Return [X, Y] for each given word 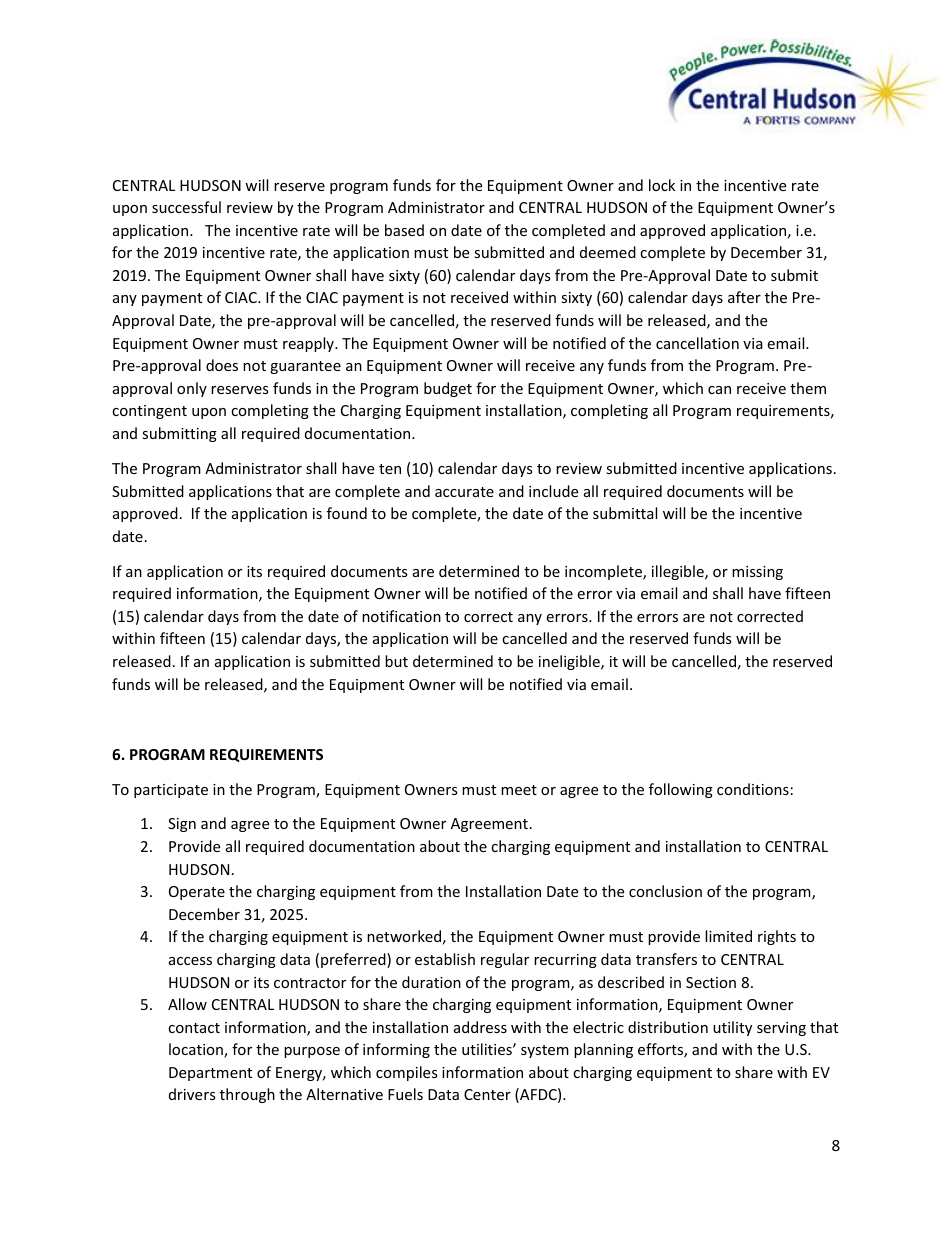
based [404, 230]
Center [487, 1094]
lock [662, 185]
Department [210, 1074]
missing [757, 573]
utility [732, 1028]
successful [186, 207]
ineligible [570, 662]
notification [401, 616]
